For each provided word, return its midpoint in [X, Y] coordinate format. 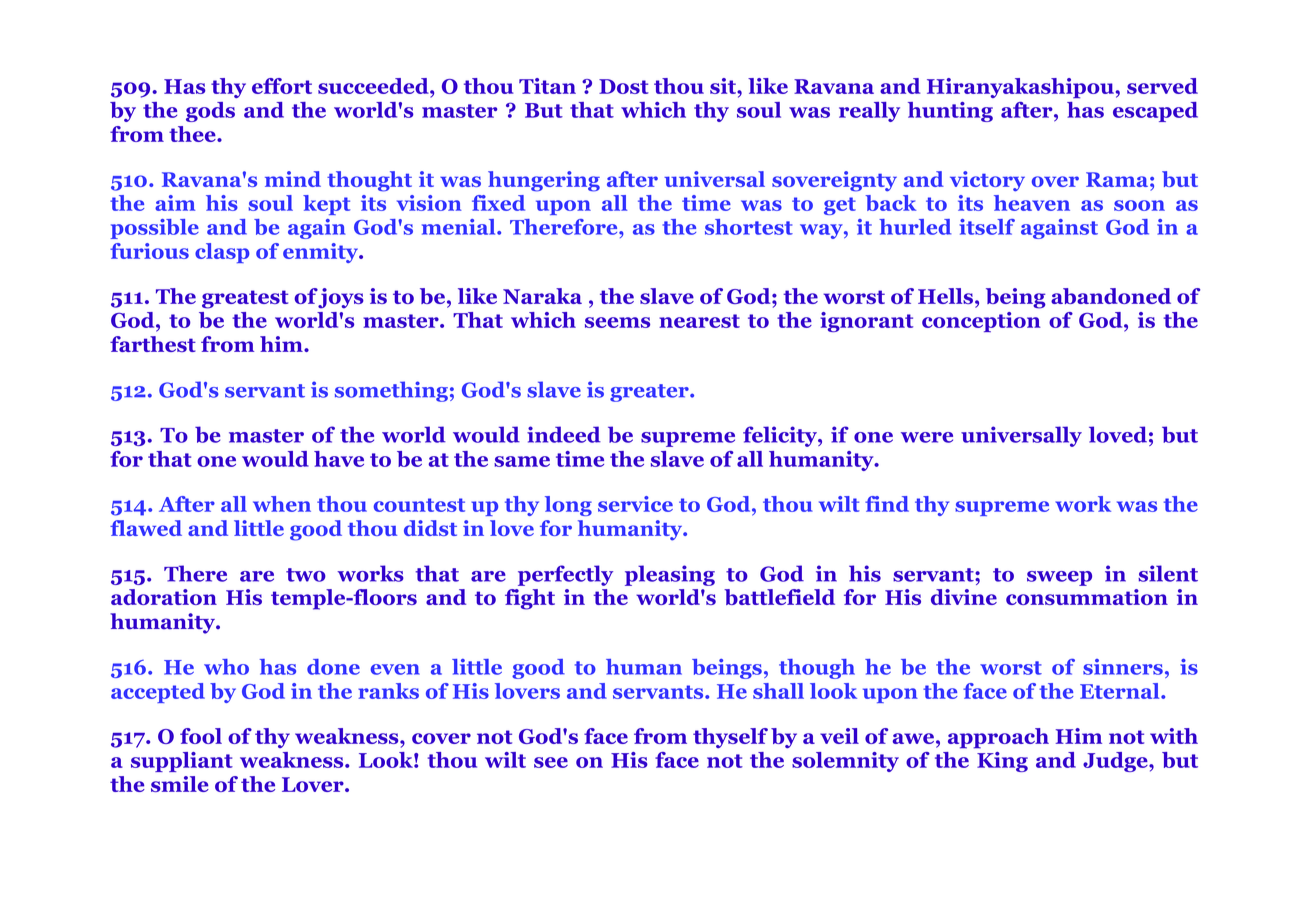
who [226, 667]
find [887, 504]
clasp [222, 253]
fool [201, 736]
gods [210, 112]
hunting [950, 112]
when [282, 504]
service [635, 504]
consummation [1087, 597]
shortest [749, 227]
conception [981, 322]
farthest [153, 344]
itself [987, 227]
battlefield [779, 597]
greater [650, 393]
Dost [624, 86]
